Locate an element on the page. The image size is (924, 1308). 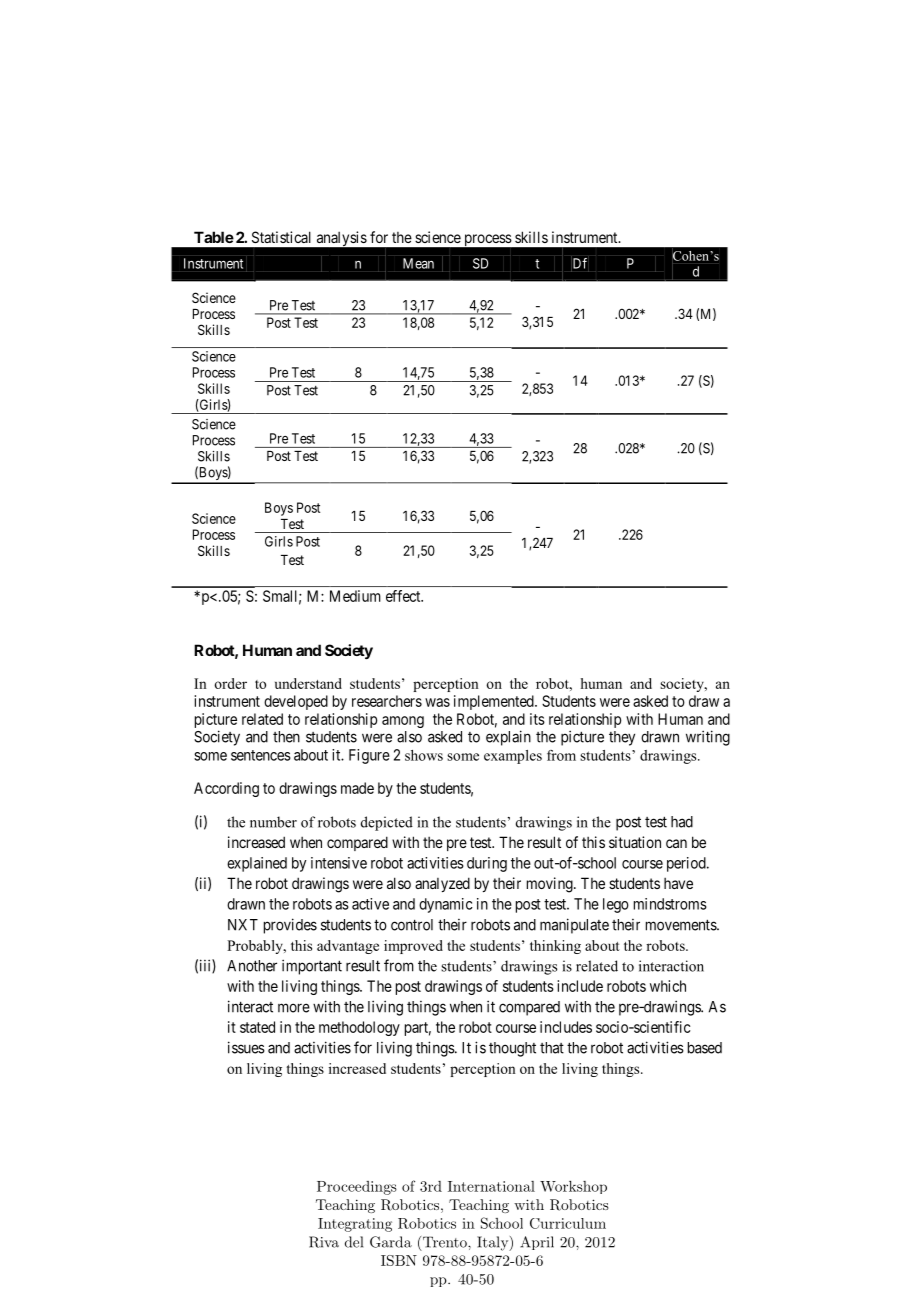
more is located at coordinates (294, 1008).
